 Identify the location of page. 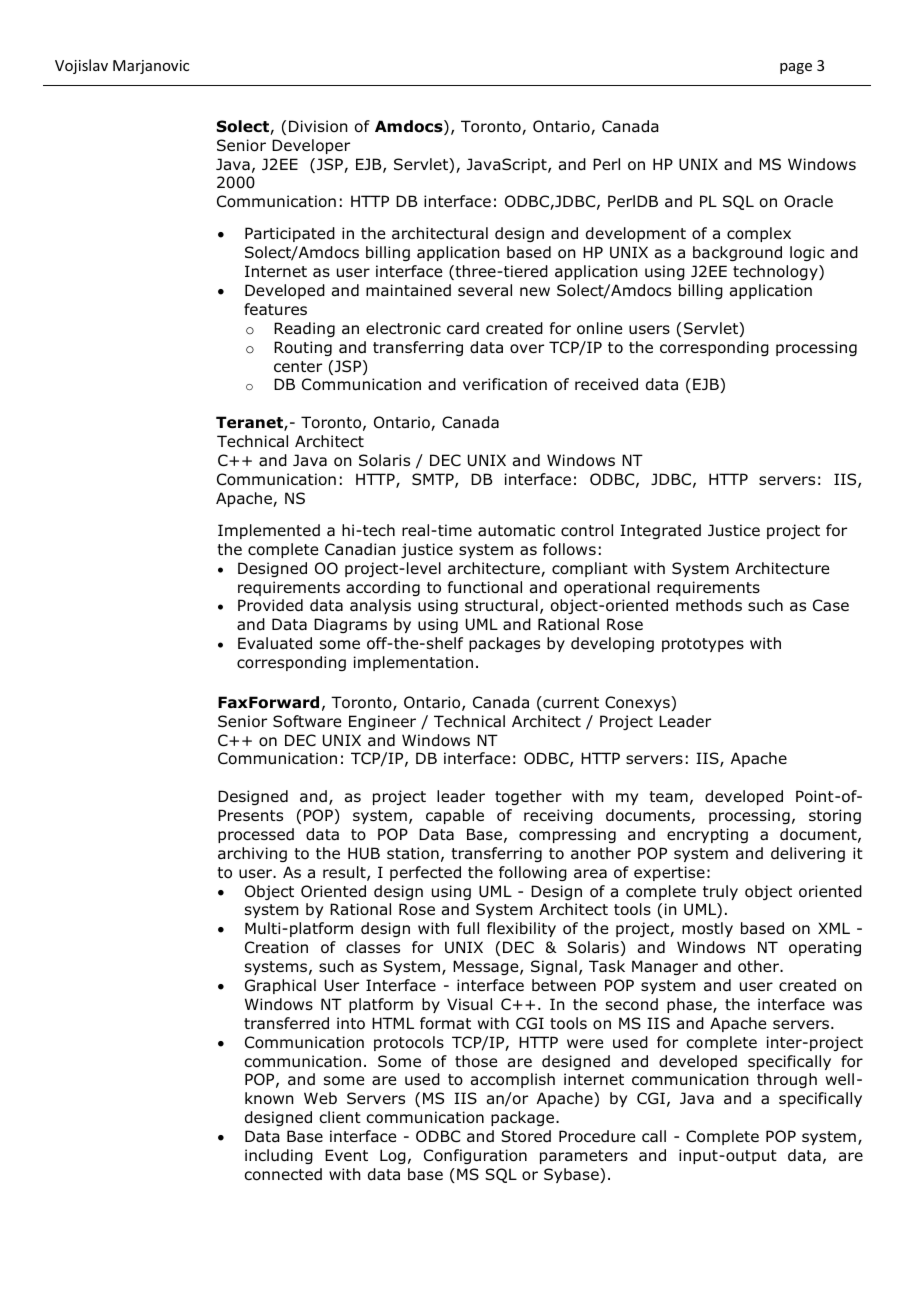
(796, 68).
